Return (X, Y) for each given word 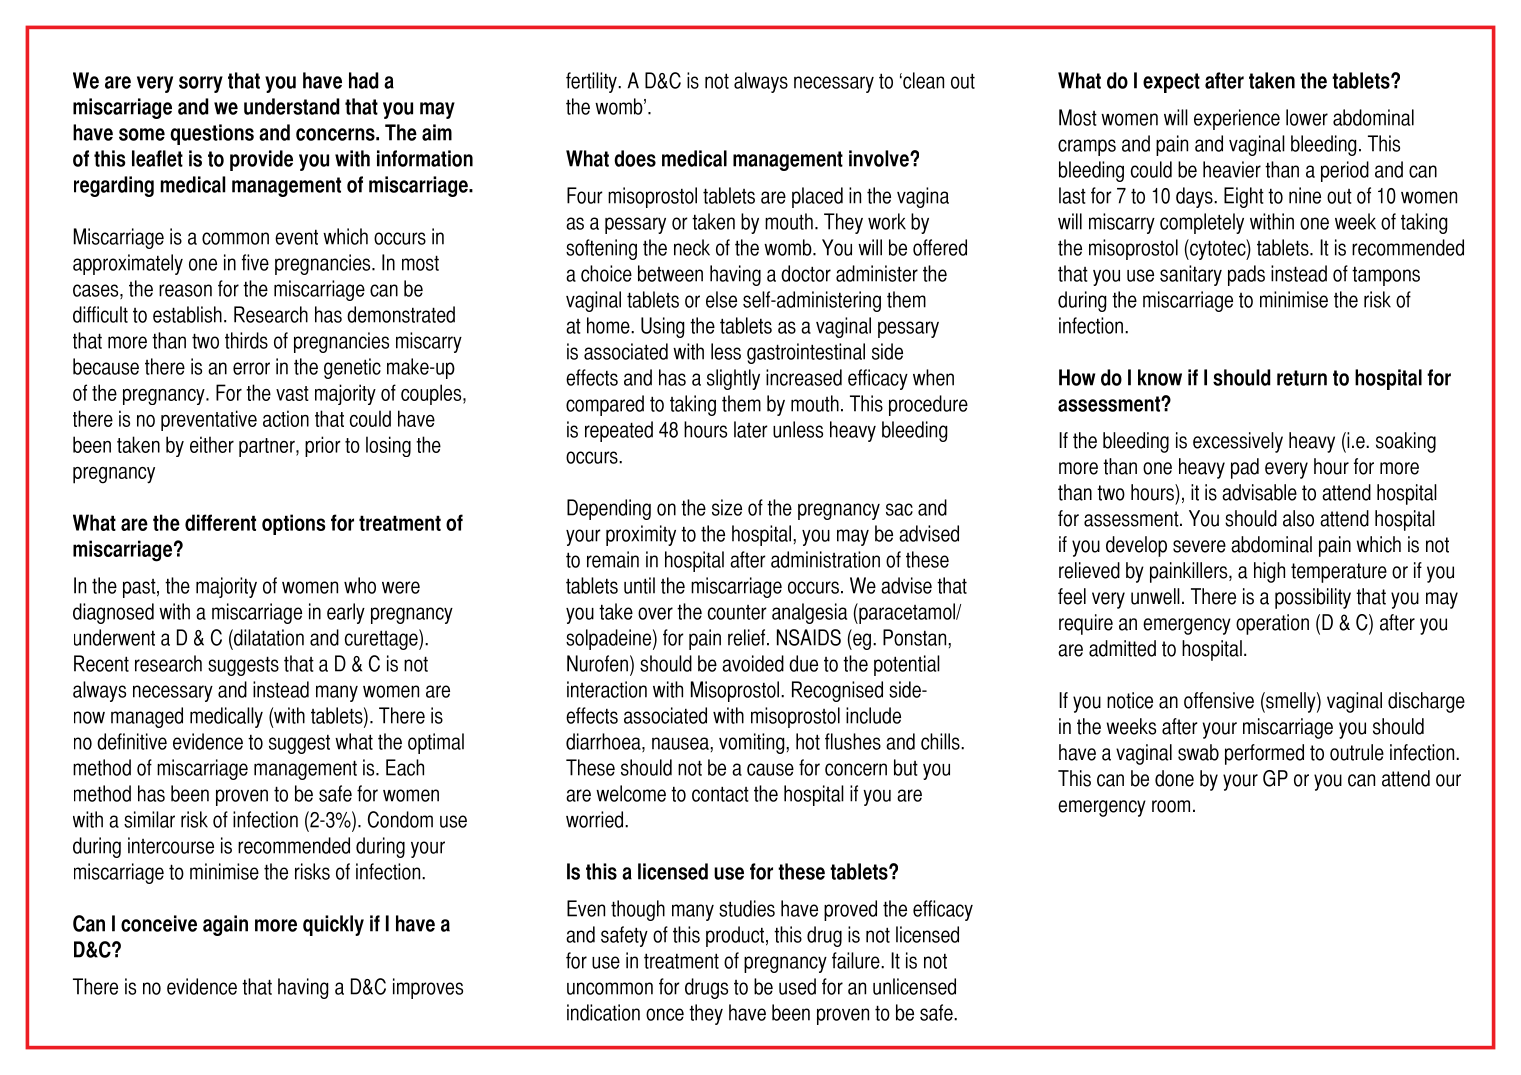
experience (1237, 119)
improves (428, 988)
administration (825, 559)
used (797, 986)
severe (1199, 546)
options (293, 524)
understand (291, 106)
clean (922, 80)
